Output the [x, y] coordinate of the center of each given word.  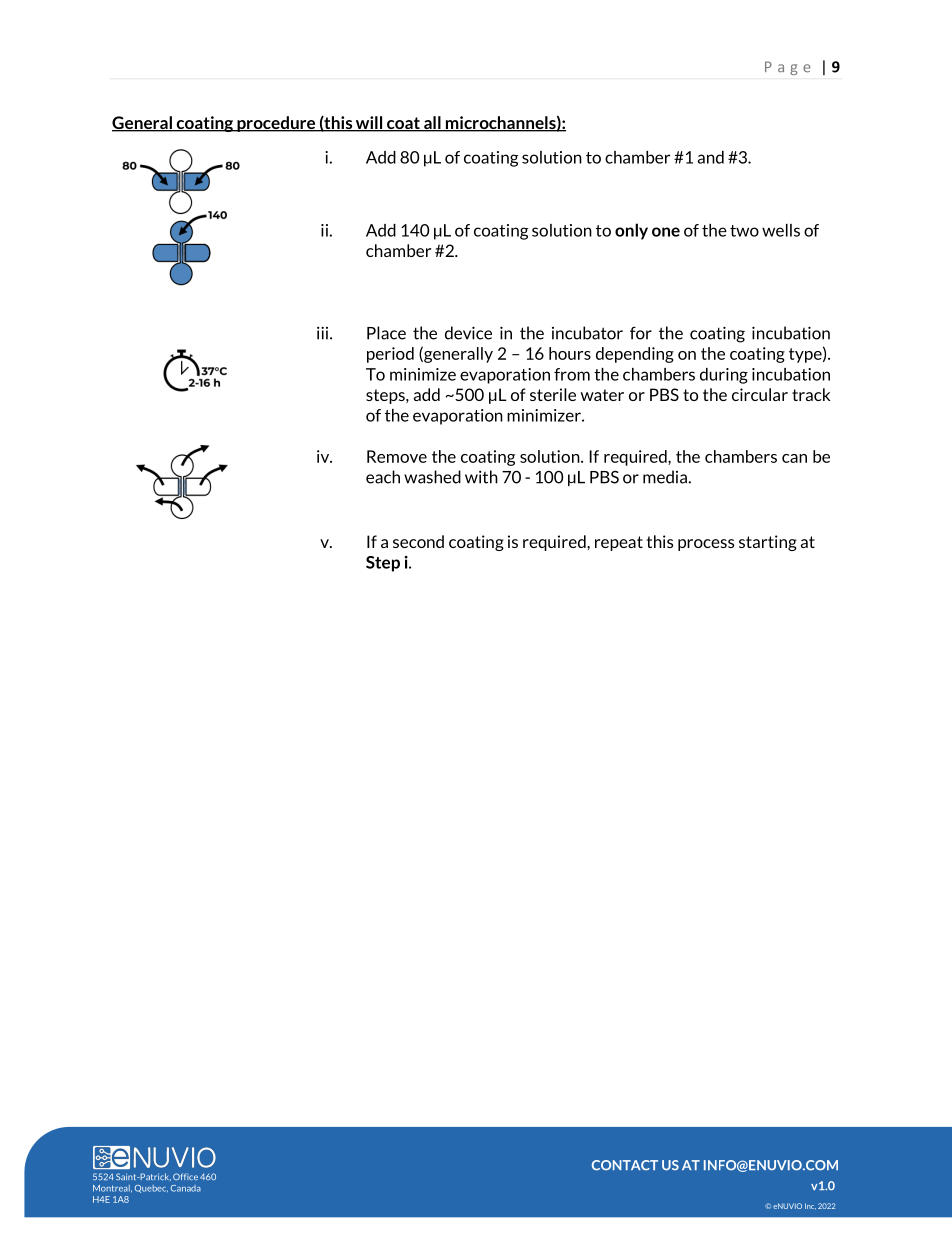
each [383, 477]
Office [185, 1176]
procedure [276, 124]
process [706, 545]
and [711, 157]
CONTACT [625, 1165]
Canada [186, 1188]
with [481, 477]
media [665, 477]
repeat [619, 543]
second [418, 541]
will [369, 123]
